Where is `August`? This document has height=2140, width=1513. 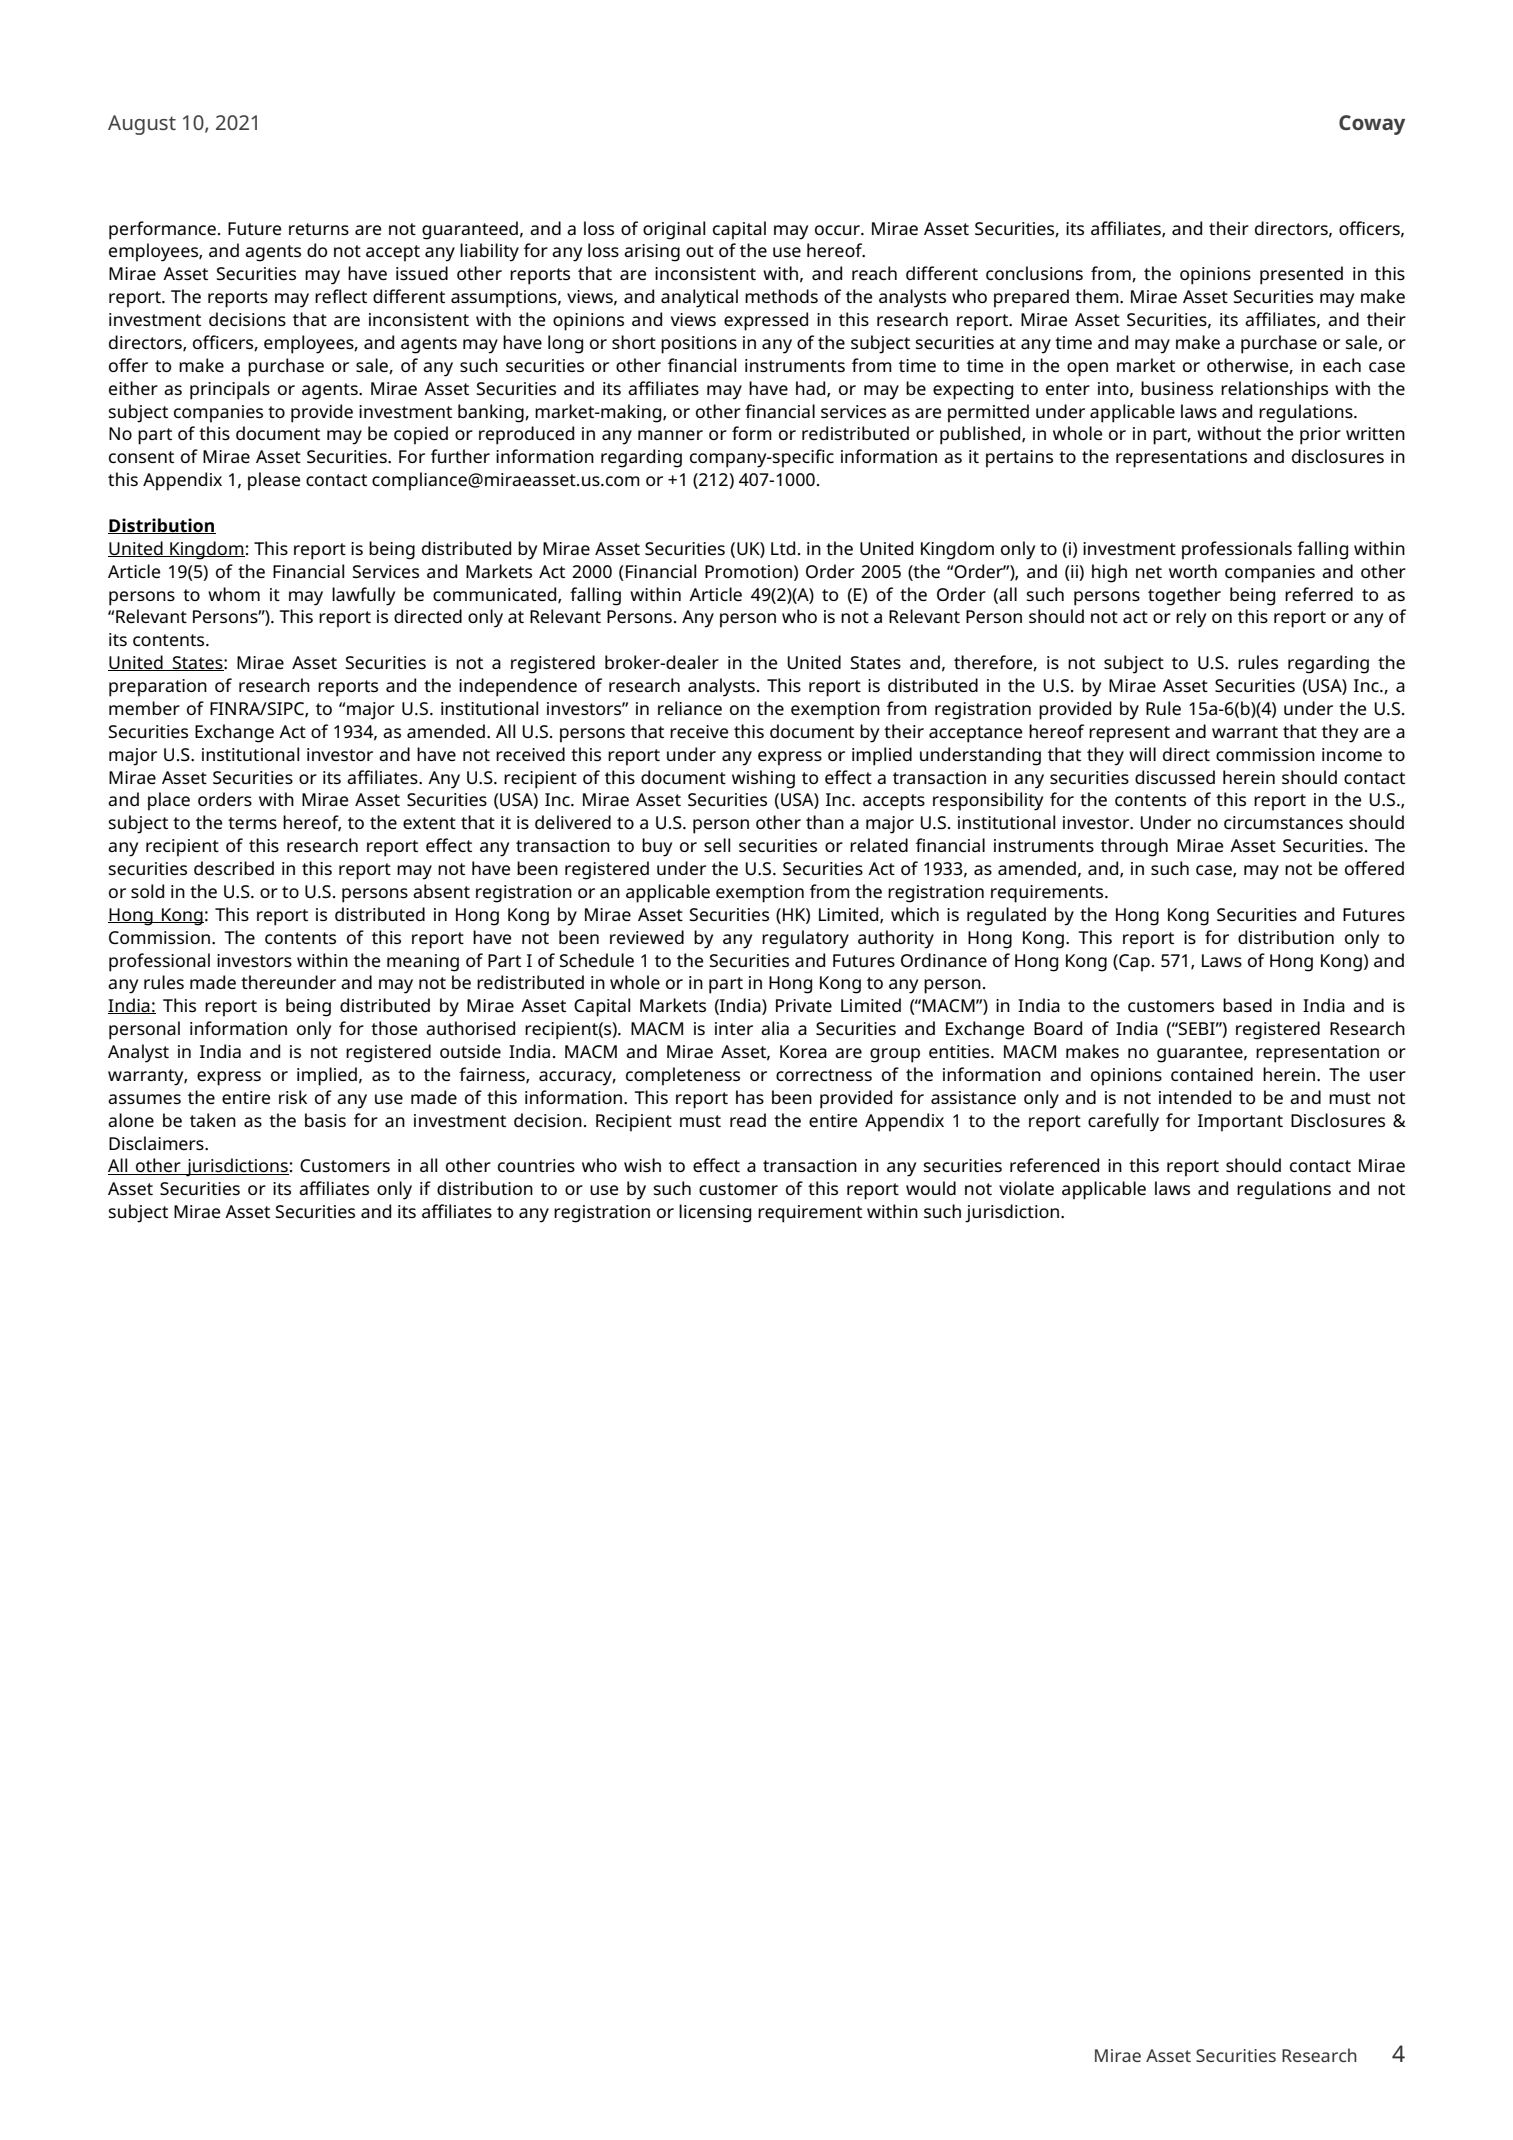
August is located at coordinates (142, 125).
